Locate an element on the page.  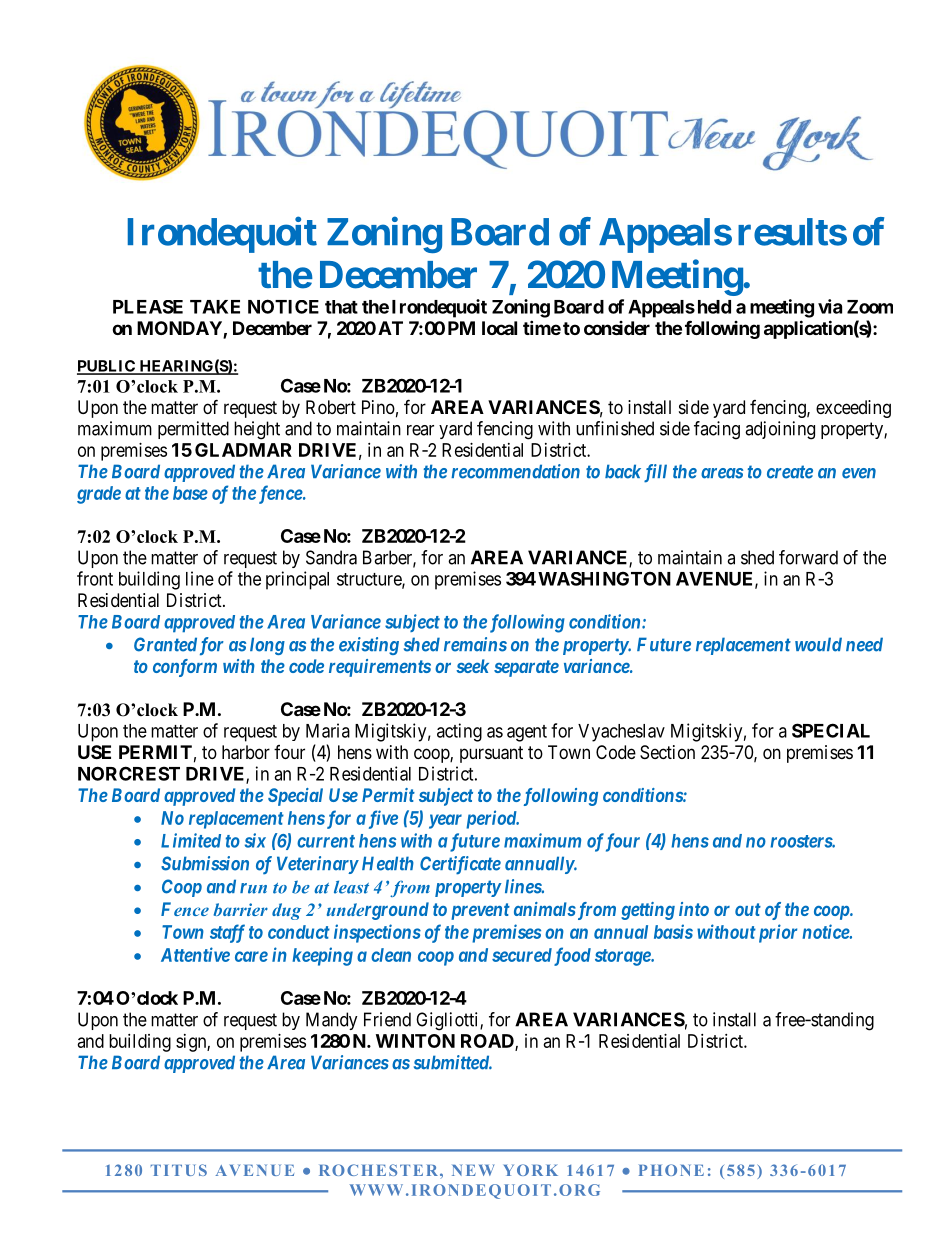
PHONE is located at coordinates (671, 1170).
